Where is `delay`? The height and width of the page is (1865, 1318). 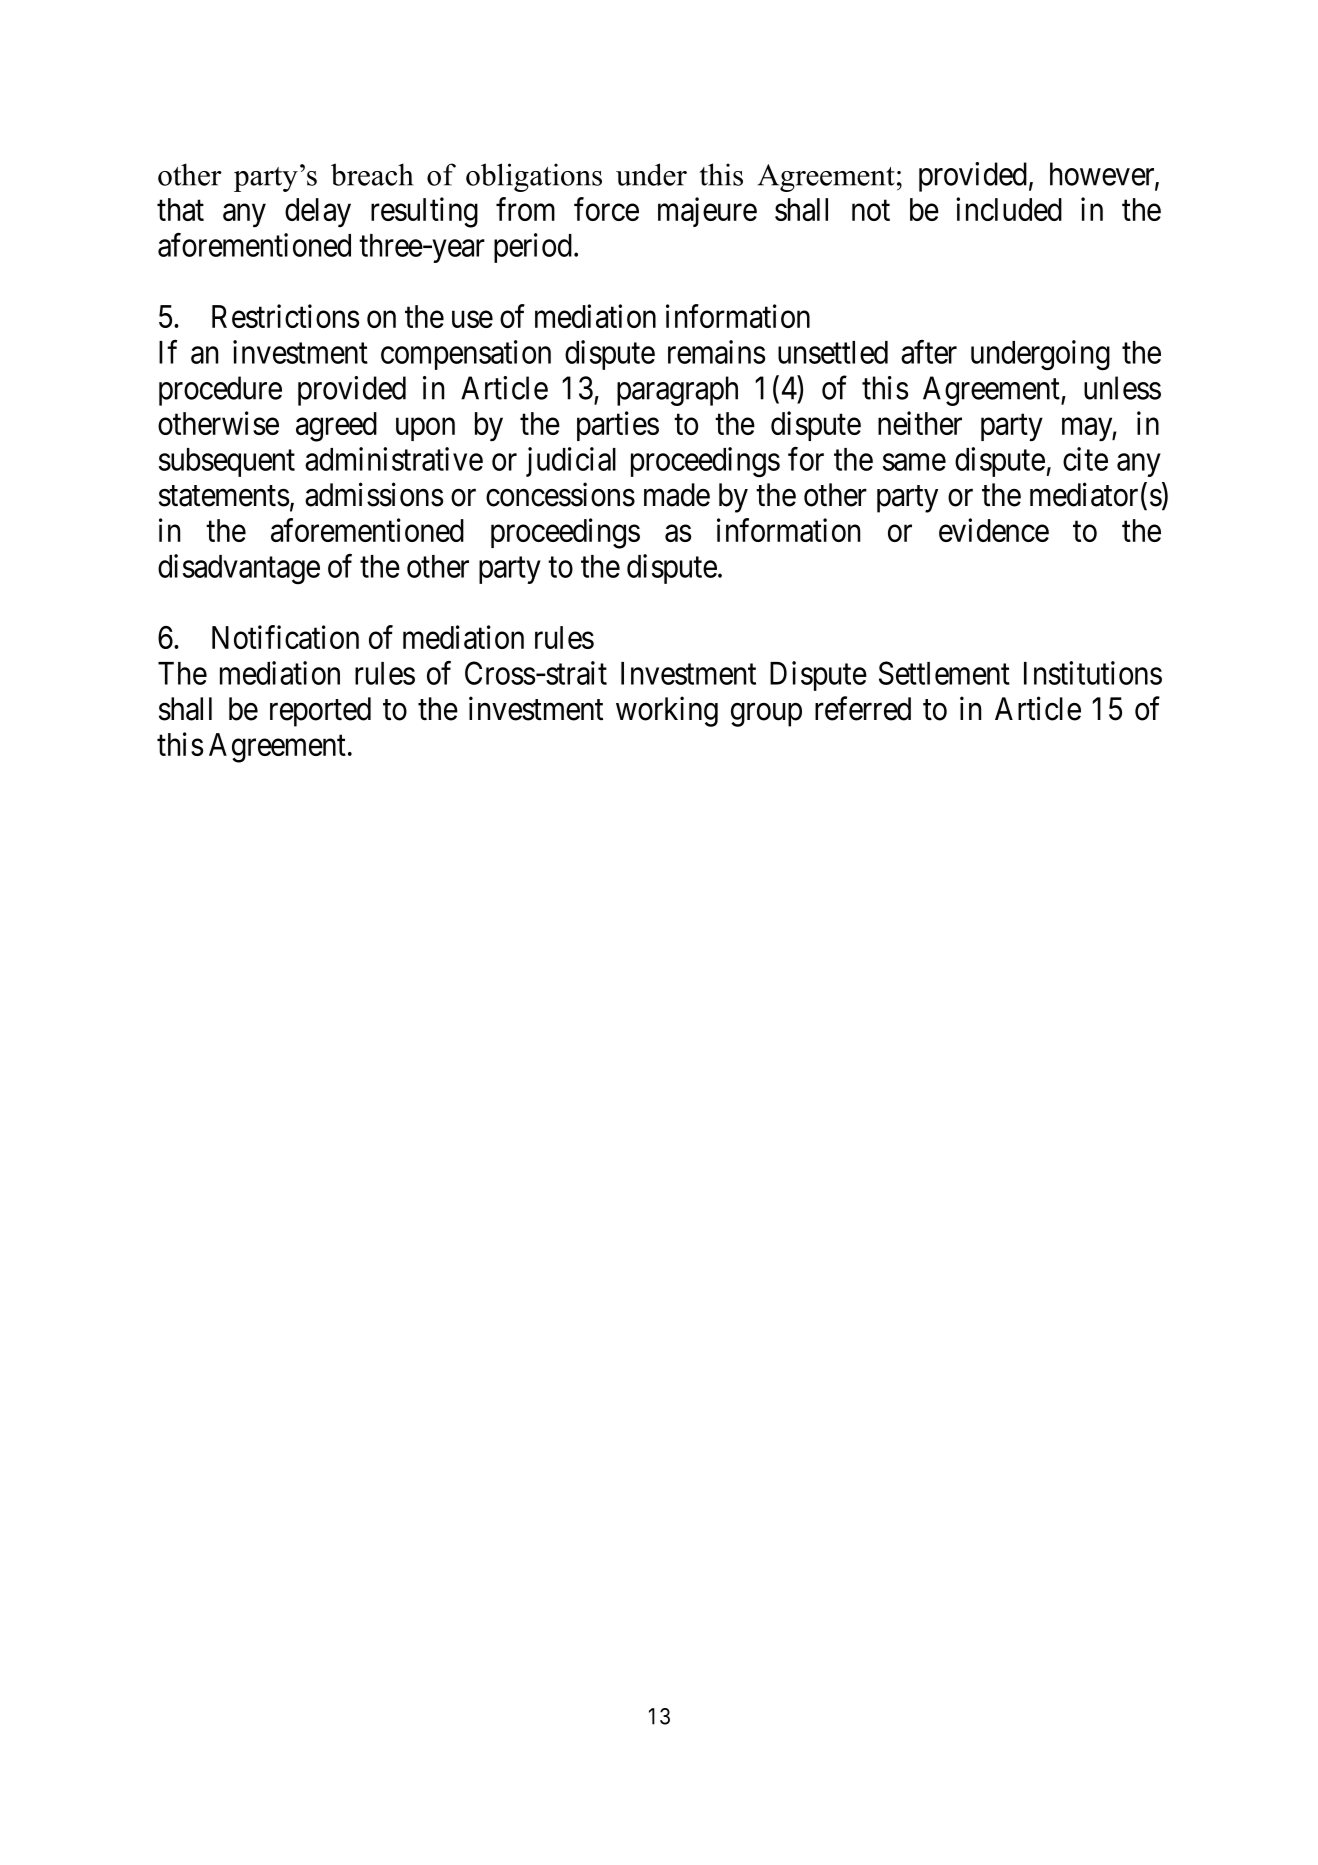 delay is located at coordinates (318, 213).
